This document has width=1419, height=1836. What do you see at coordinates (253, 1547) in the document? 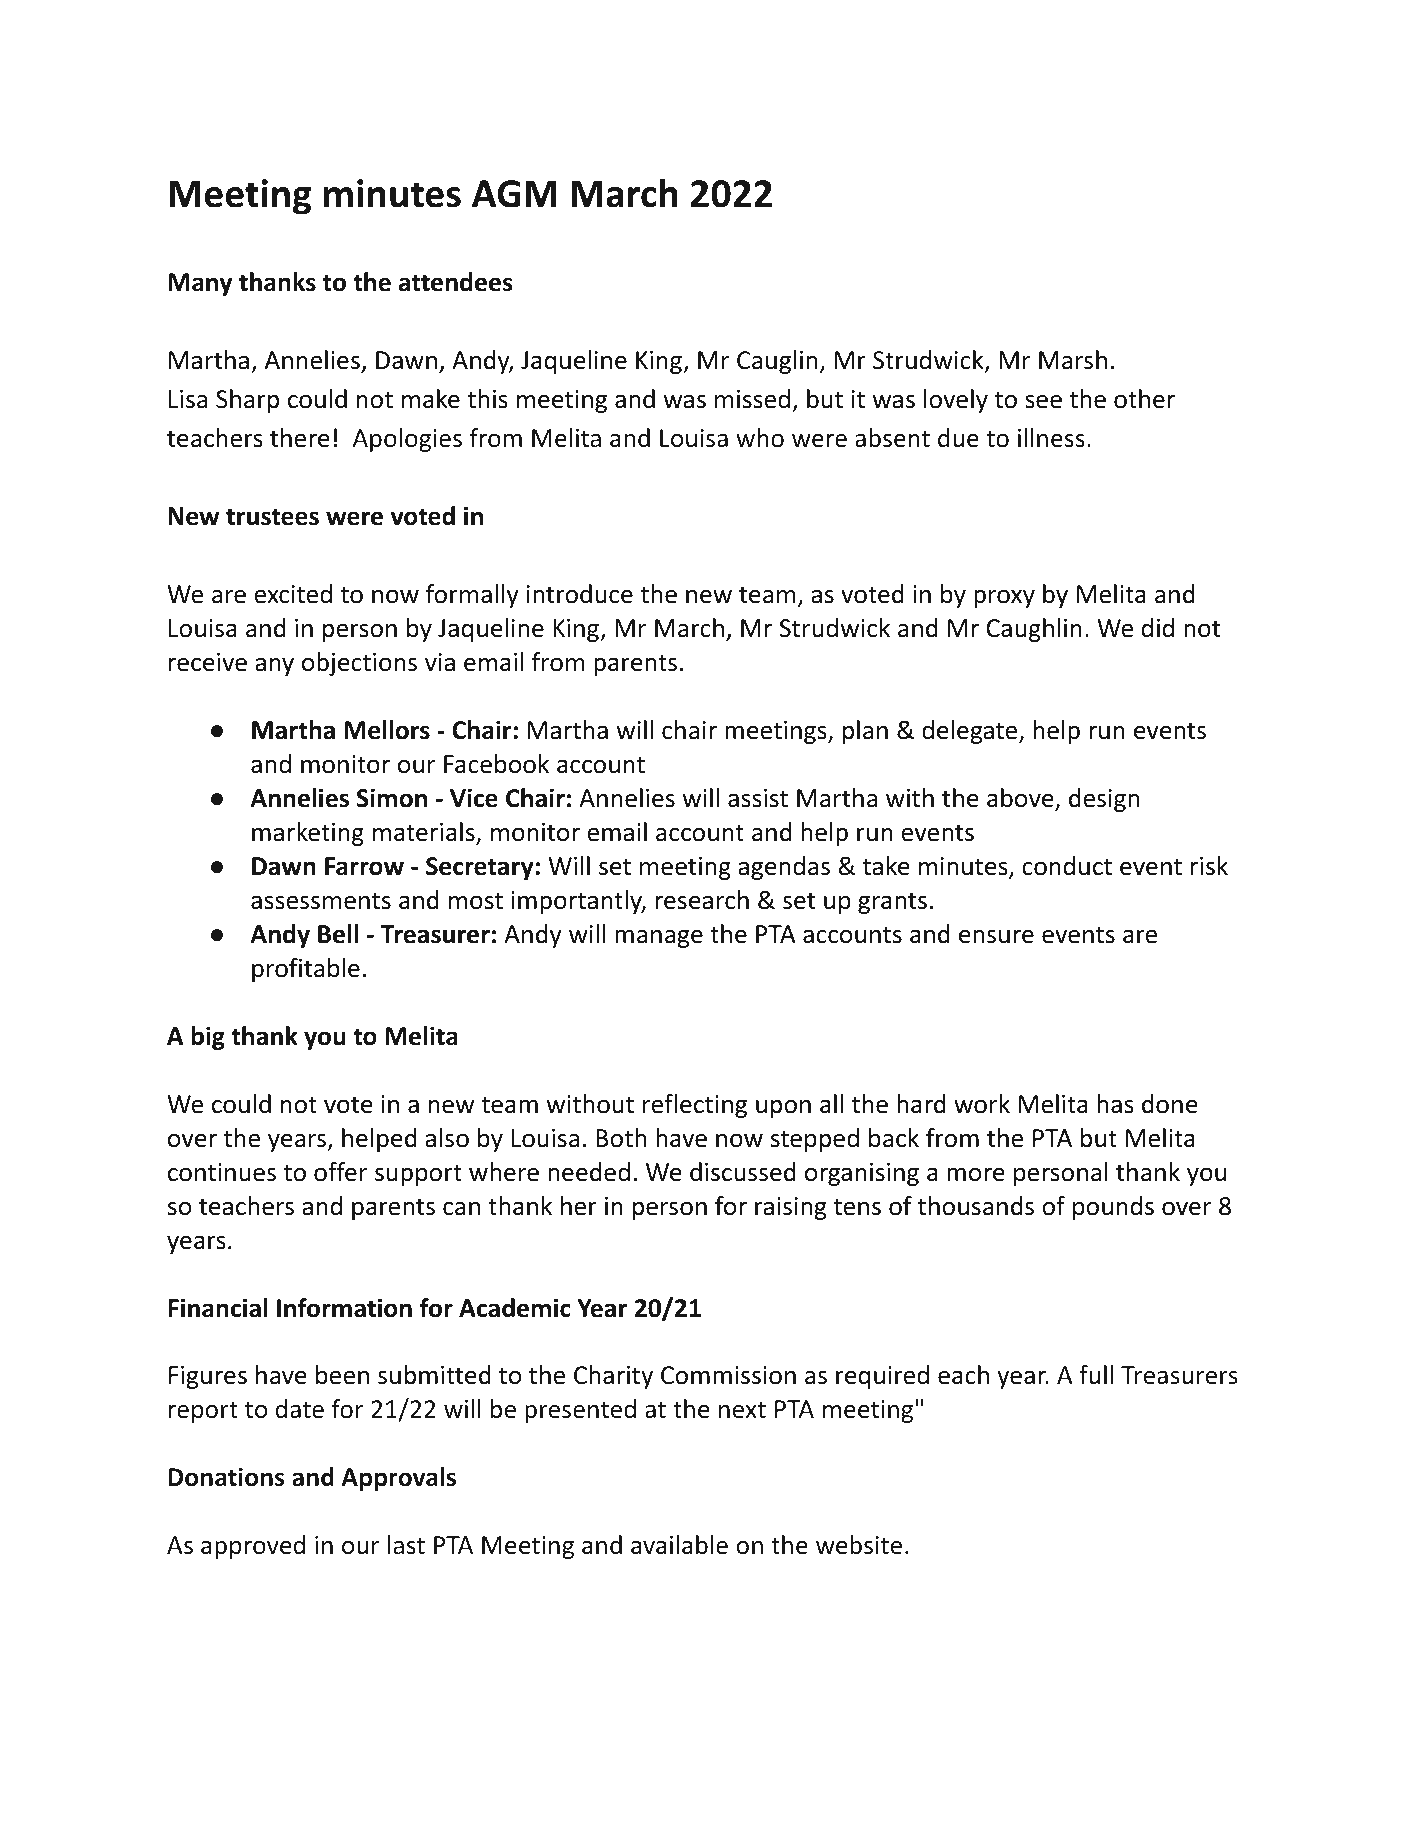
I see `approved` at bounding box center [253, 1547].
